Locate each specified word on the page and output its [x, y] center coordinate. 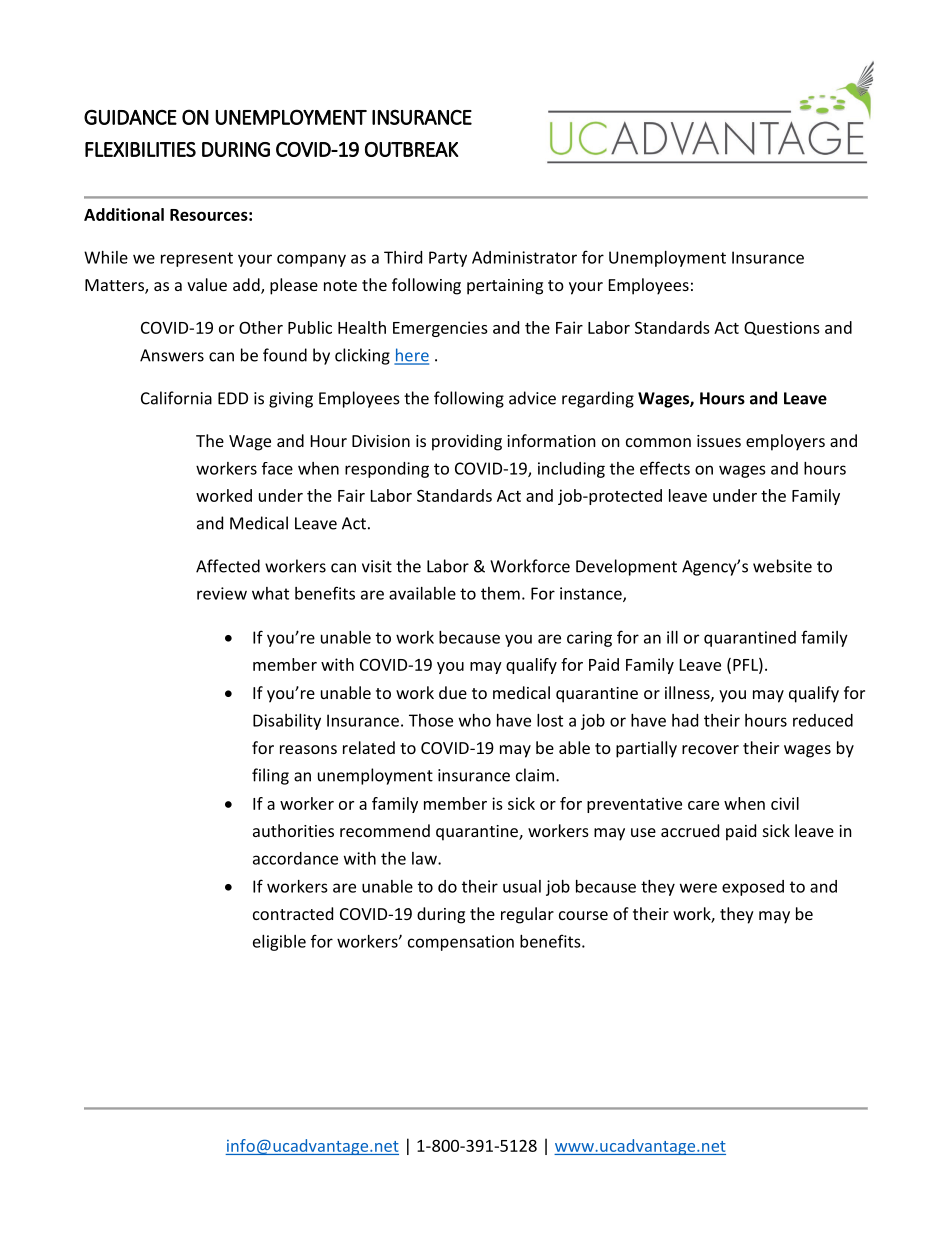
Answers [172, 355]
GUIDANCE [130, 117]
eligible [279, 943]
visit [377, 566]
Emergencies [440, 329]
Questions [782, 328]
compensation [461, 943]
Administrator [524, 257]
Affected [228, 566]
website [782, 566]
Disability [287, 722]
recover [710, 749]
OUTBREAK [411, 149]
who [475, 720]
